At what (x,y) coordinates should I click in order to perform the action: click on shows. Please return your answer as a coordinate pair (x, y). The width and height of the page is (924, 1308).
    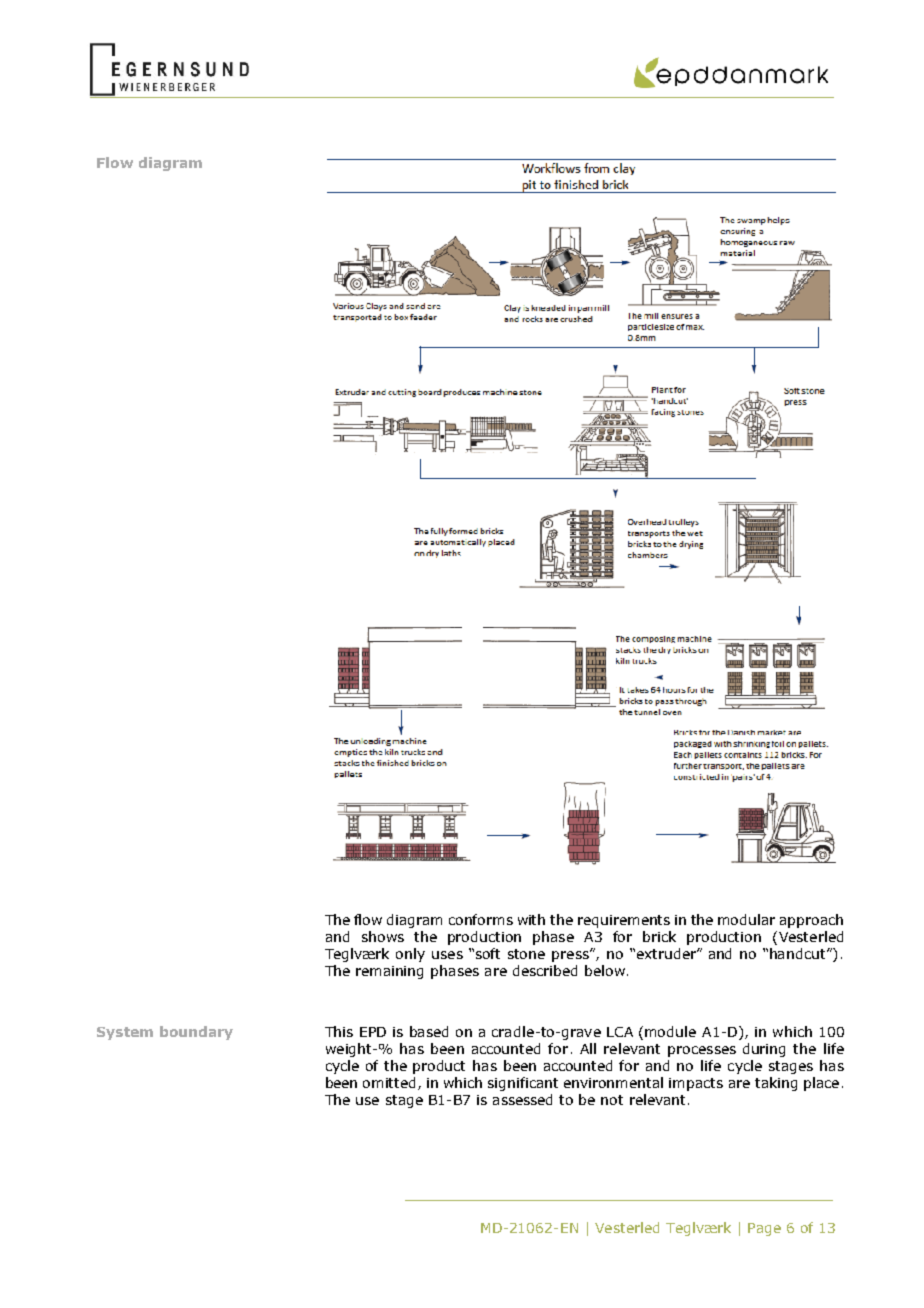
    Looking at the image, I should click on (383, 936).
